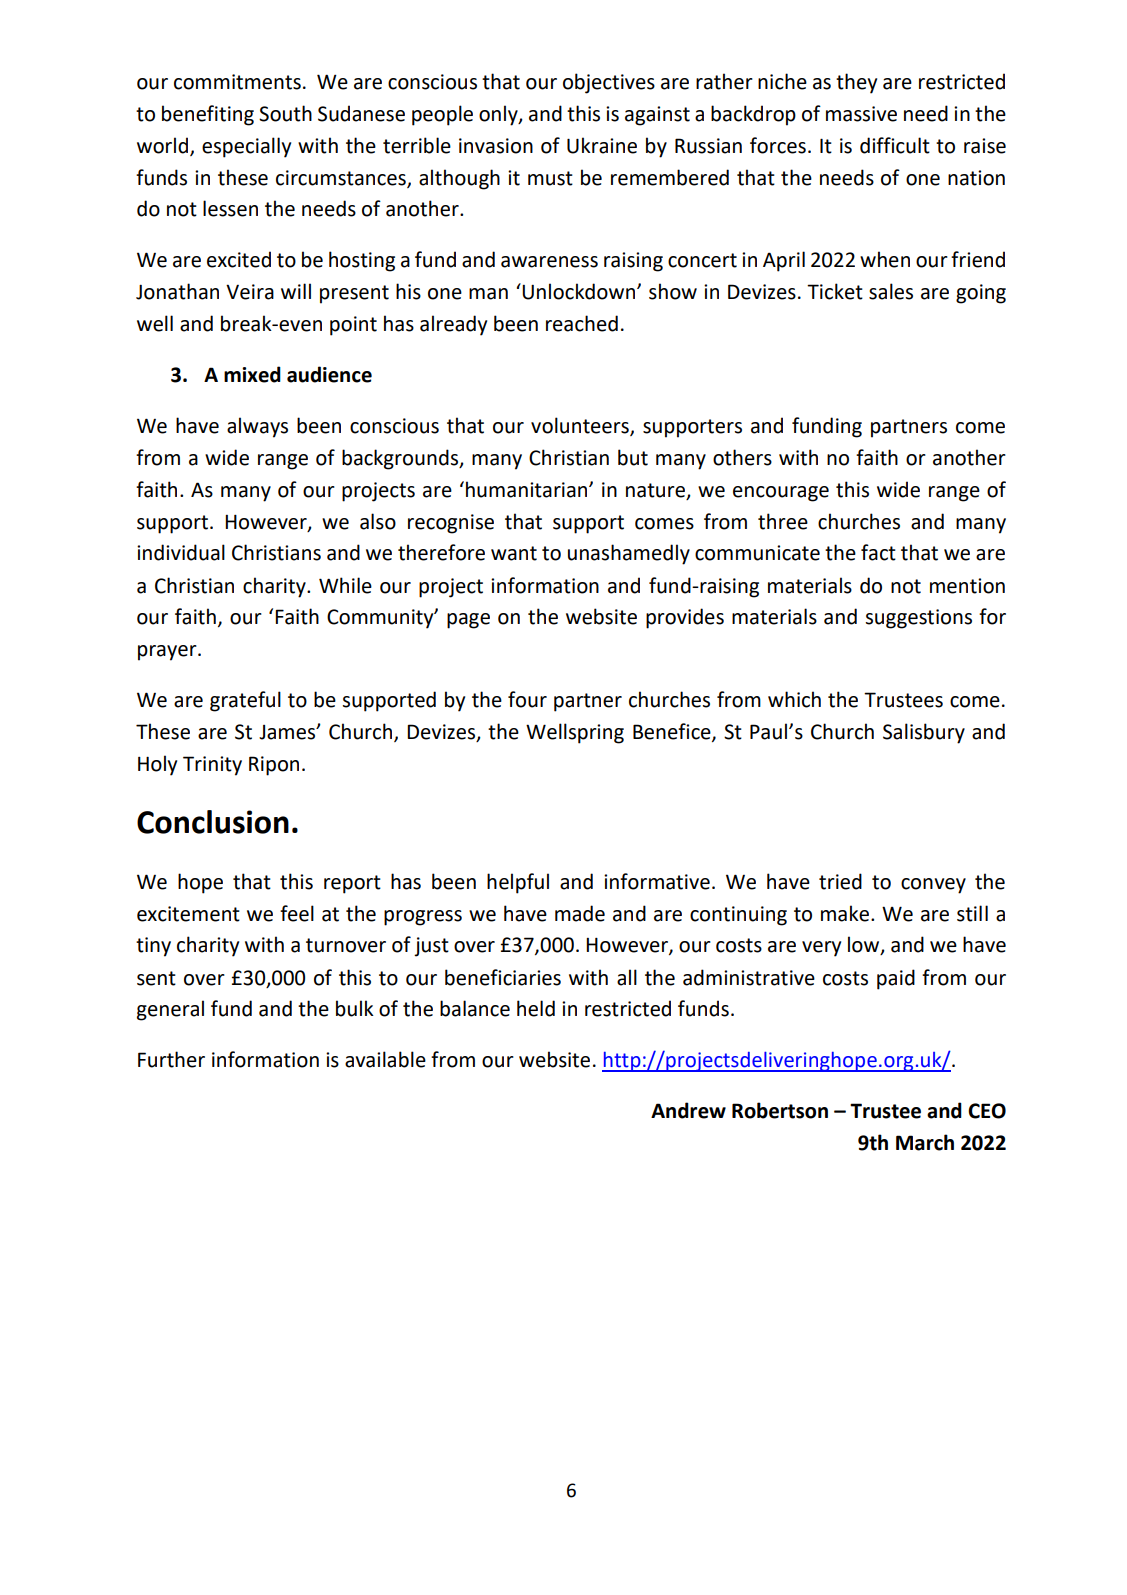 The width and height of the screenshot is (1127, 1595). Describe the element at coordinates (925, 1142) in the screenshot. I see `March` at that location.
